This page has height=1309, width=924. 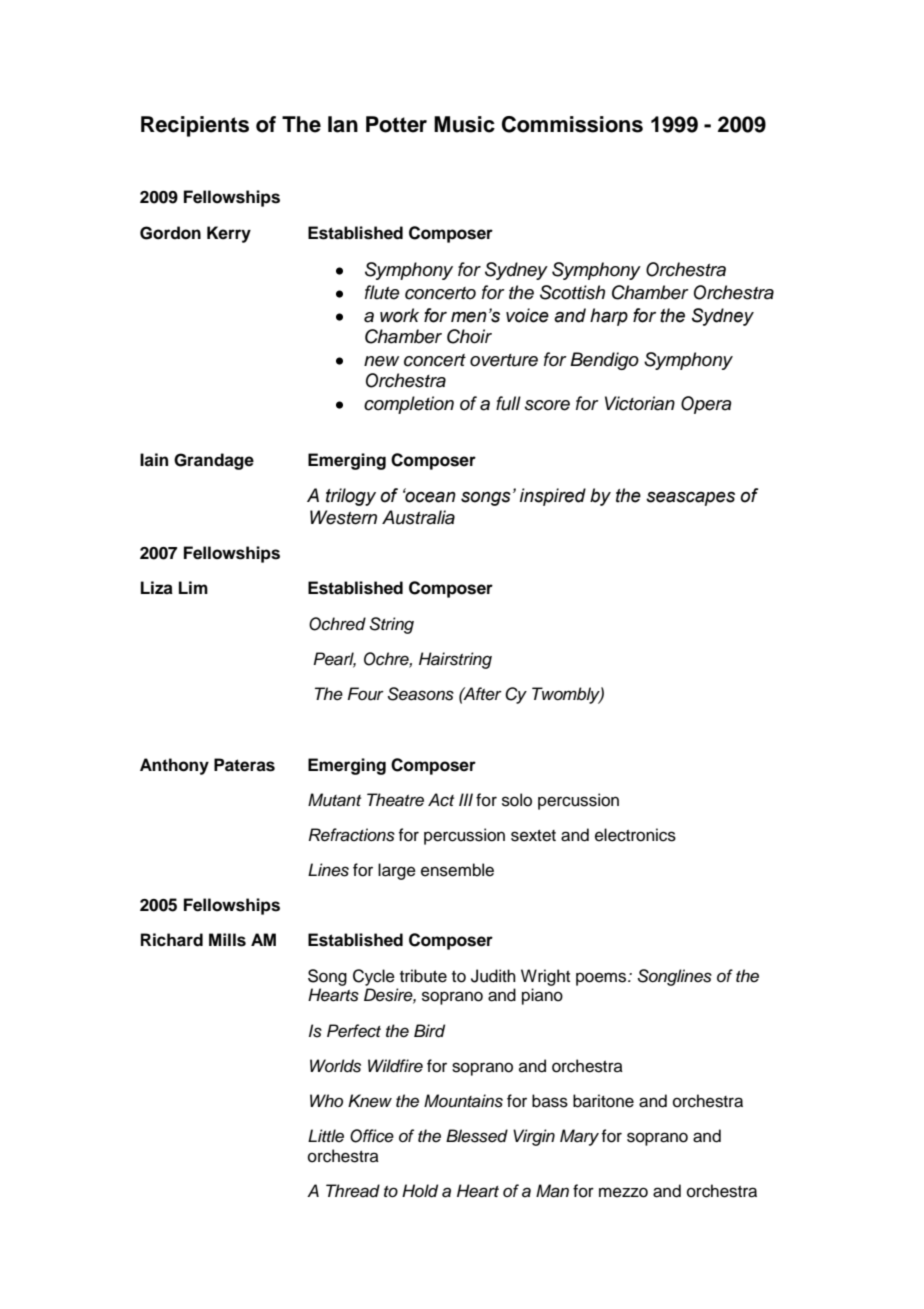 What do you see at coordinates (572, 124) in the page?
I see `Commissions` at bounding box center [572, 124].
